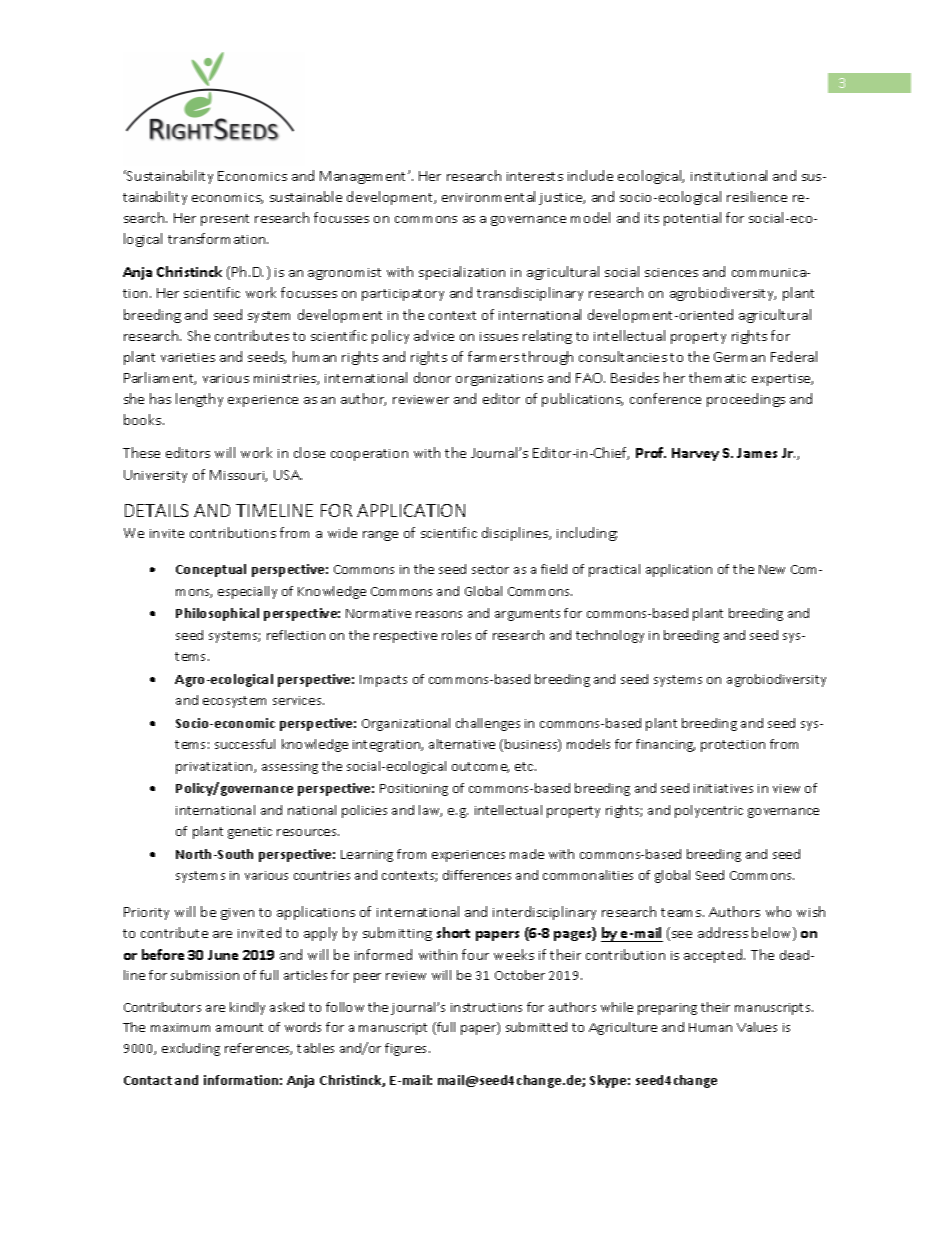  Describe the element at coordinates (407, 1049) in the page. I see `figures` at that location.
